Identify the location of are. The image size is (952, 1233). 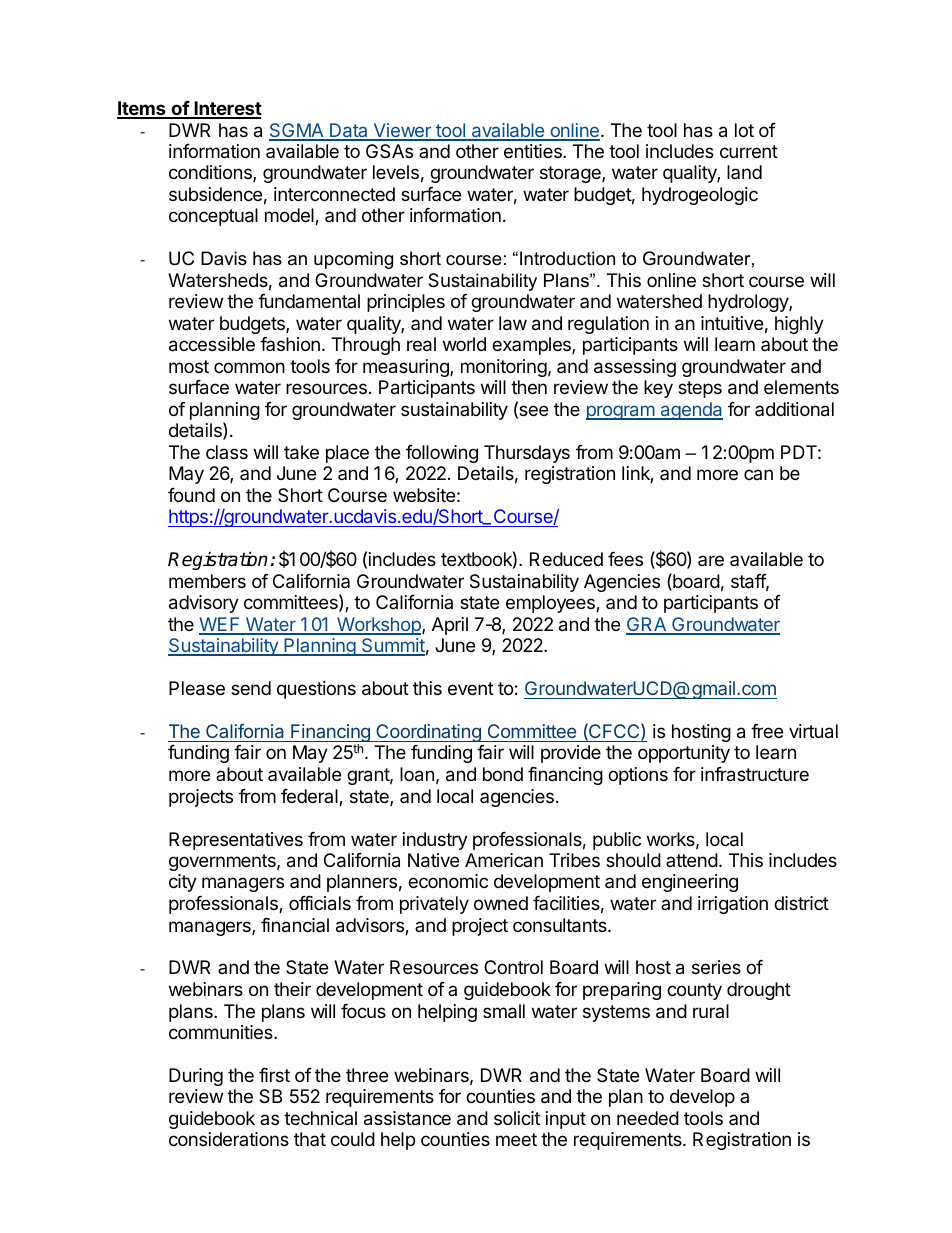
(711, 560).
